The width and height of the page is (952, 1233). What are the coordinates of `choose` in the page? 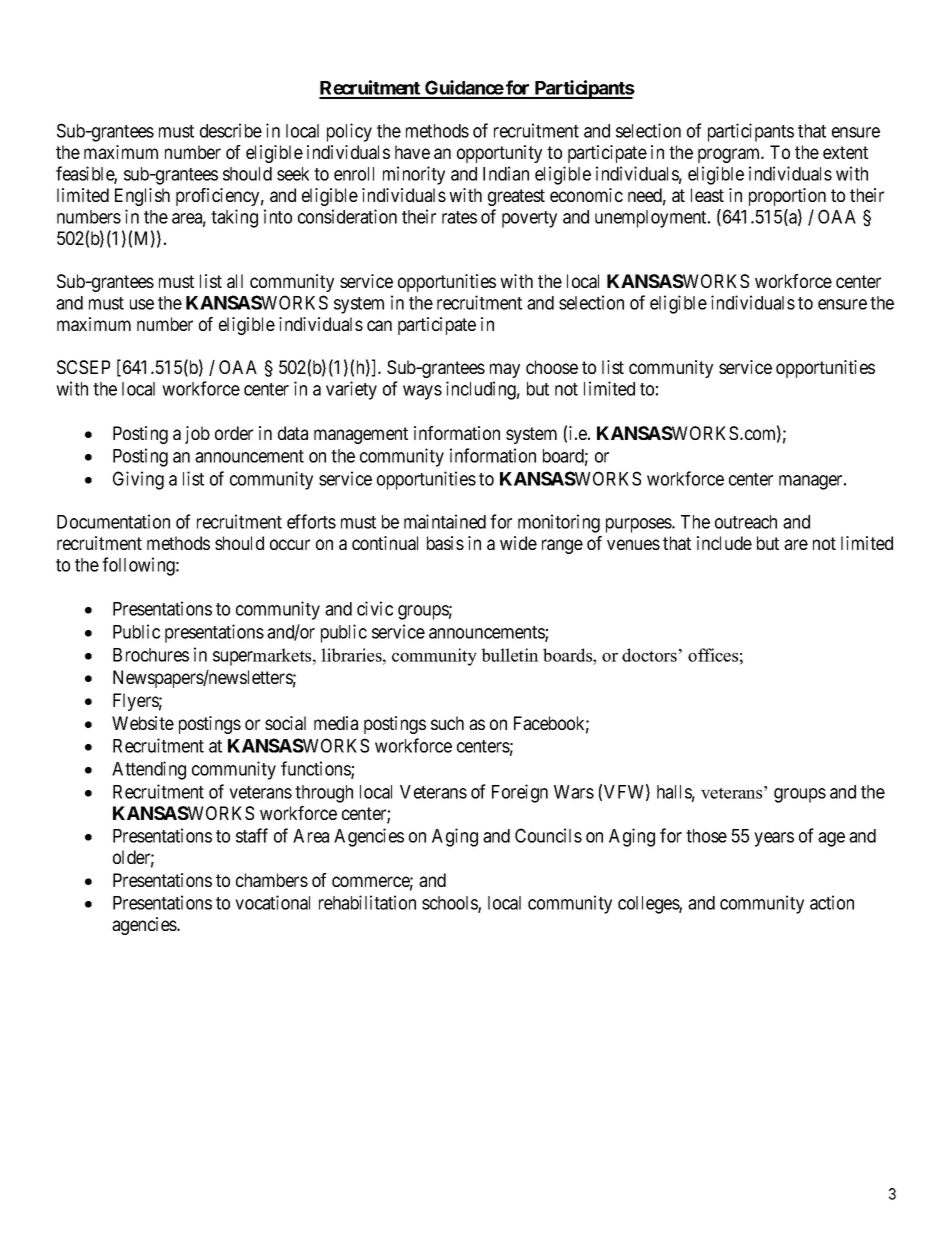 It's located at (552, 367).
